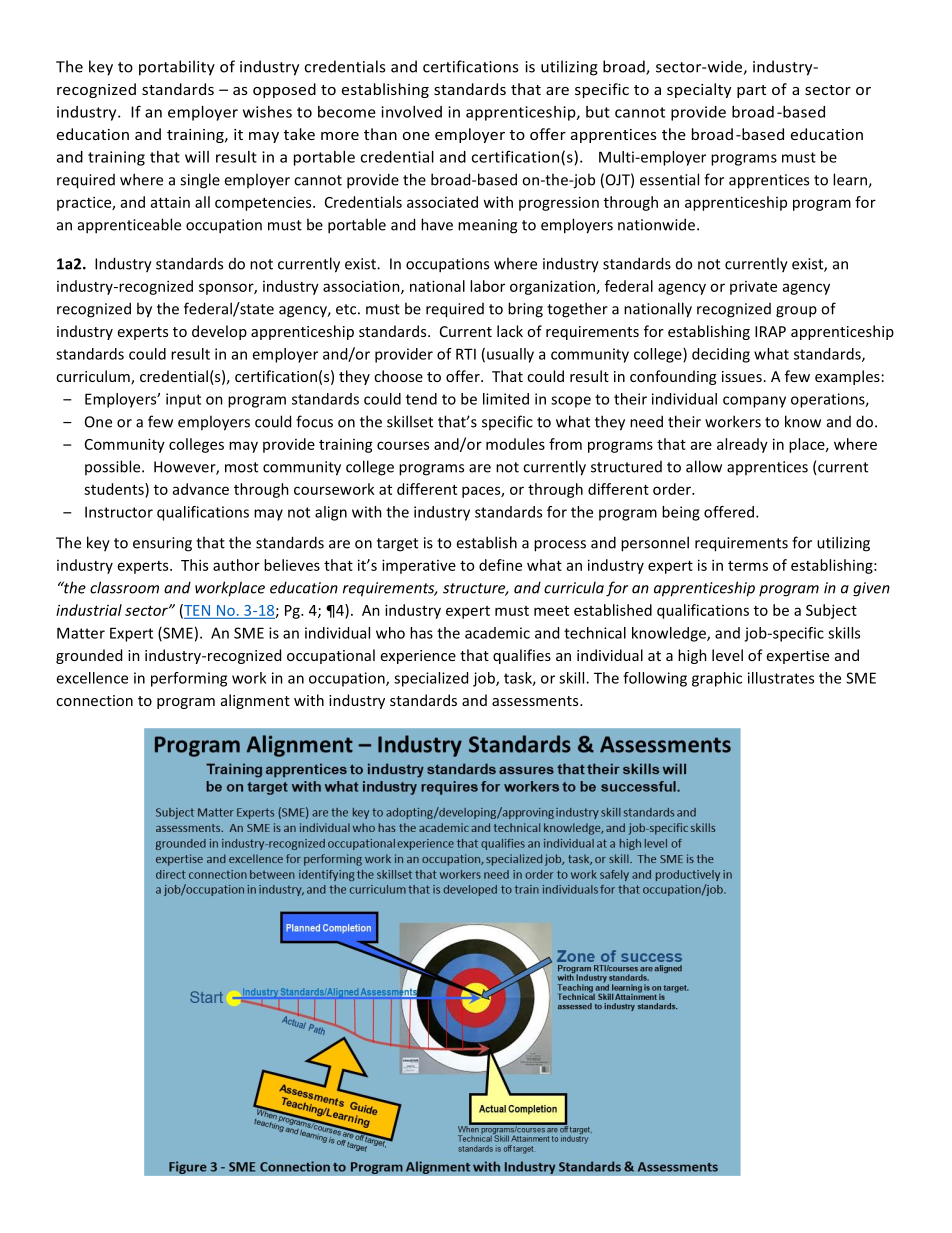 This document has width=952, height=1233. What do you see at coordinates (506, 399) in the document?
I see `limited` at bounding box center [506, 399].
